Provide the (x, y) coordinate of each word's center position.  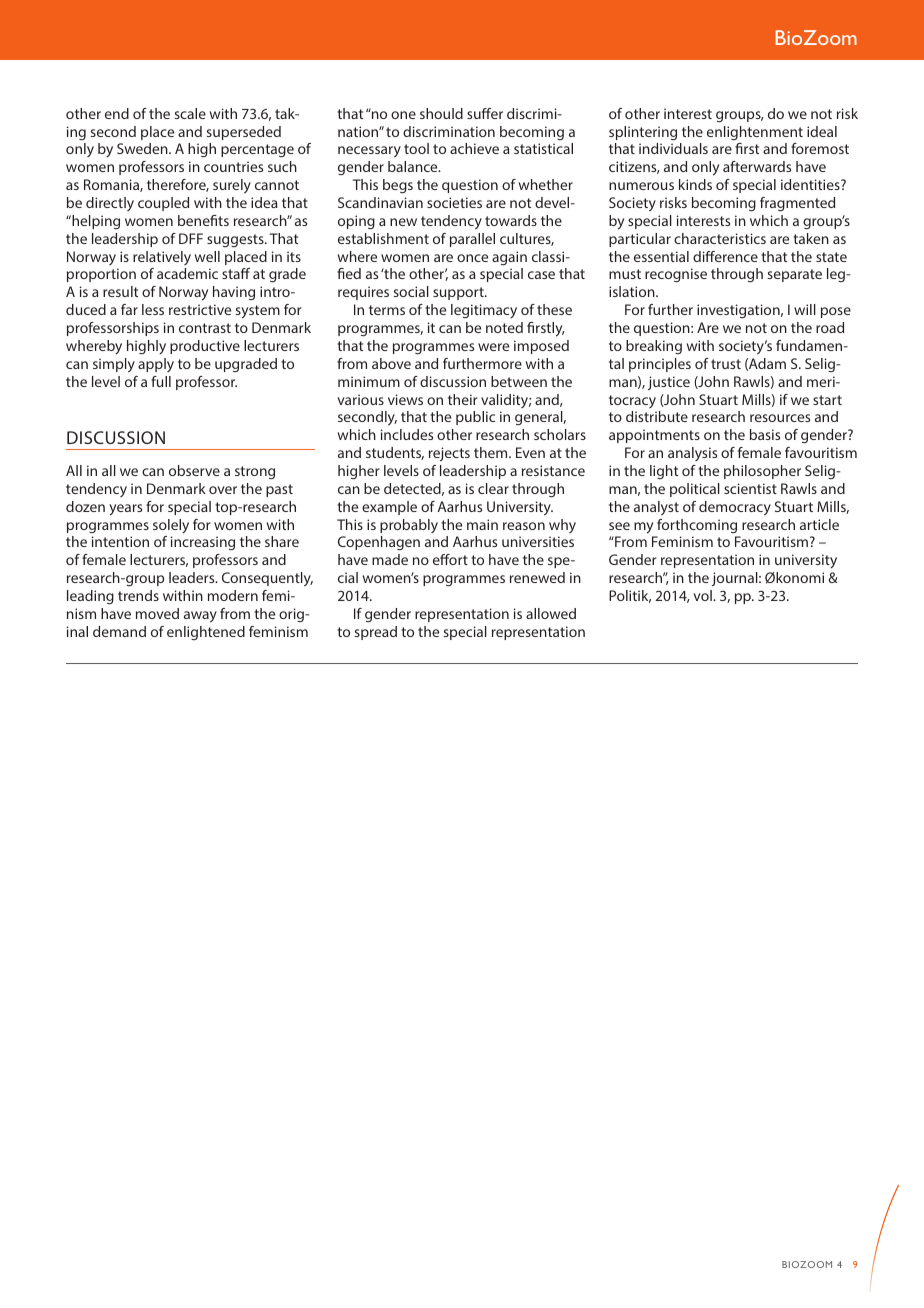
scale (190, 113)
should (441, 113)
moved (157, 613)
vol (703, 595)
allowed (551, 613)
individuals (673, 148)
